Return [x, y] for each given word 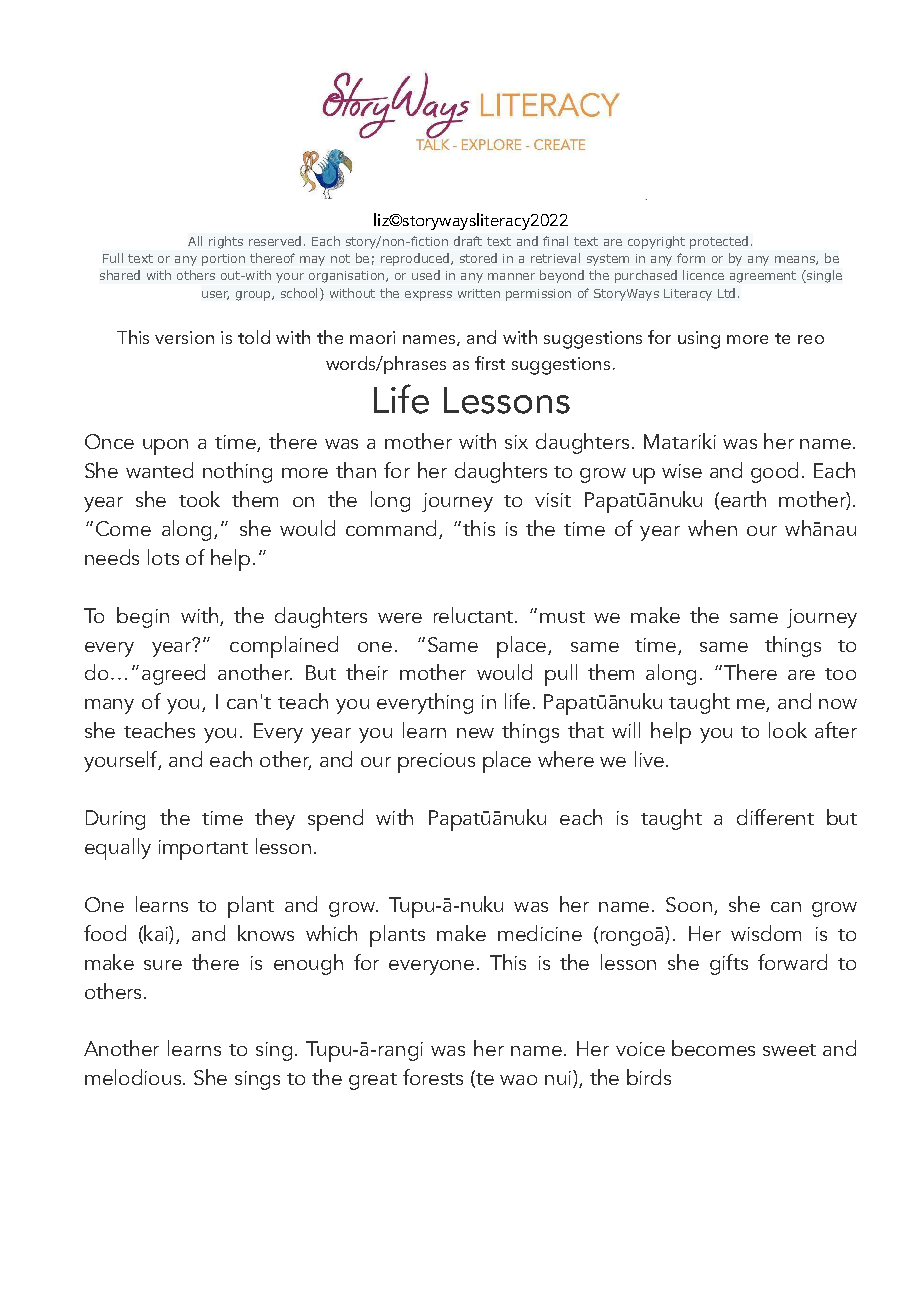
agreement [763, 277]
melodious [133, 1077]
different [775, 817]
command [391, 528]
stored [478, 258]
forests [433, 1077]
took [199, 499]
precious [436, 763]
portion [223, 260]
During [115, 820]
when [712, 528]
